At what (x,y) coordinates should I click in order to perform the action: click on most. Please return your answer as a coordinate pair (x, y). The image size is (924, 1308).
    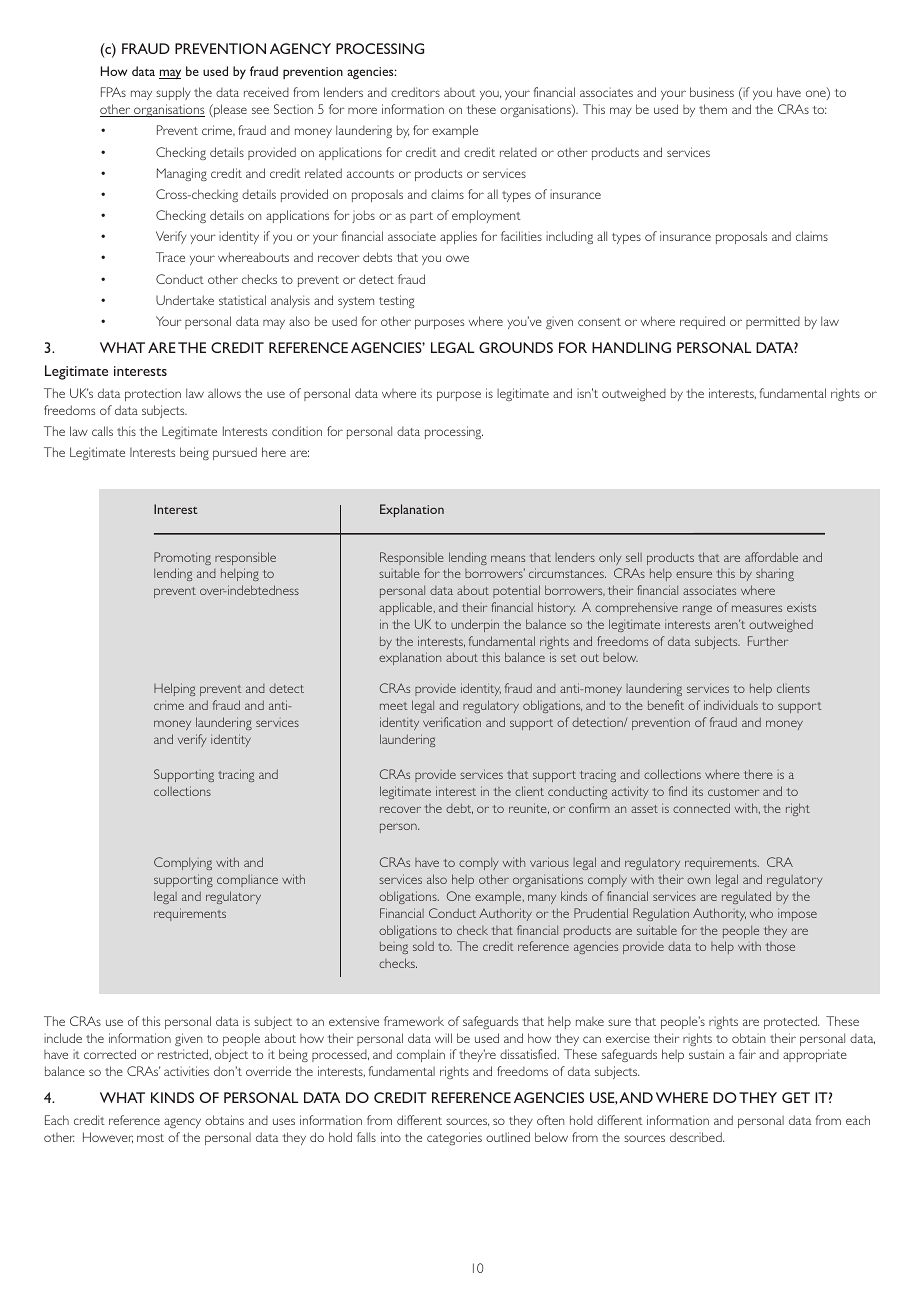
    Looking at the image, I should click on (150, 1138).
